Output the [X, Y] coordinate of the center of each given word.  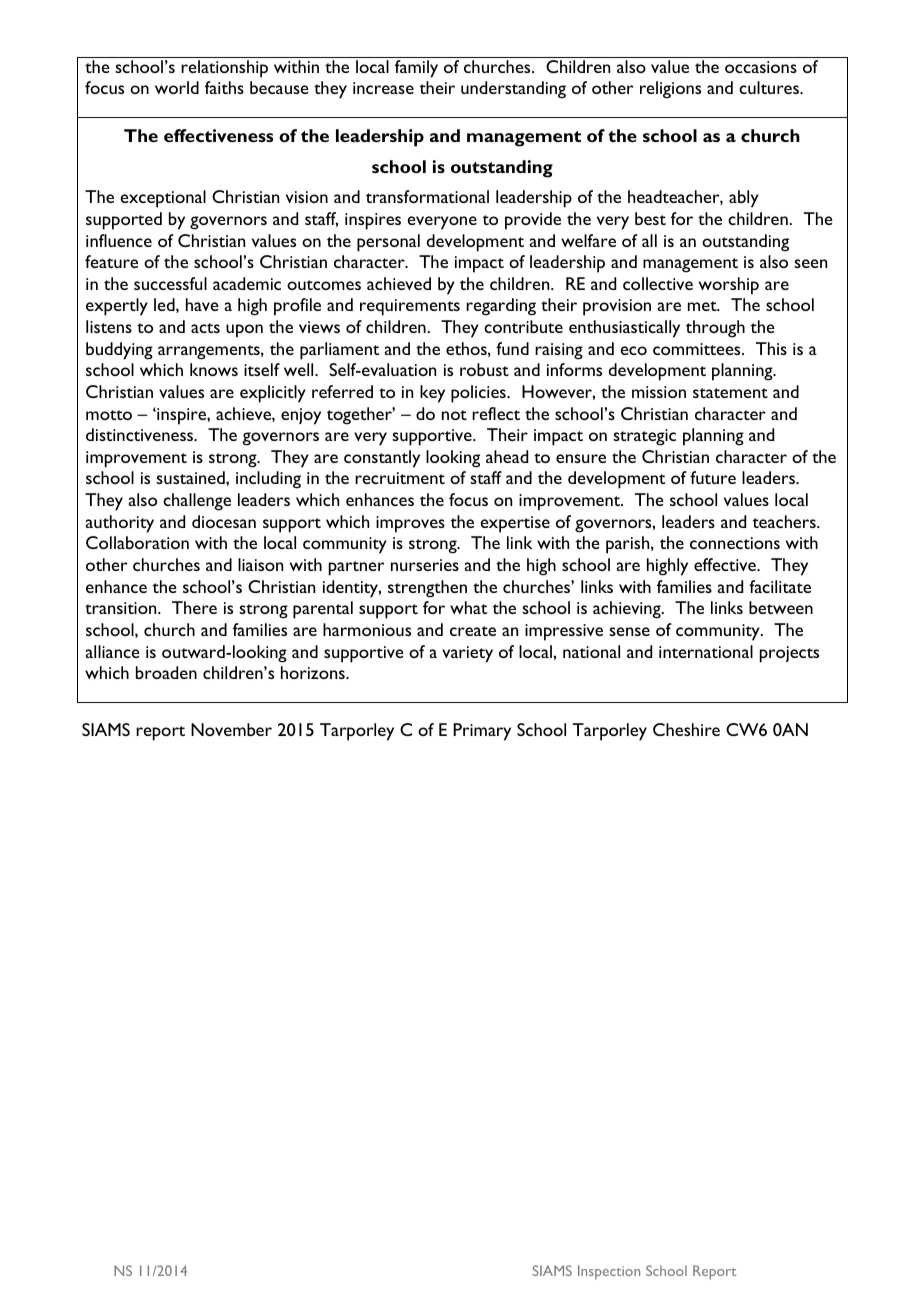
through [715, 329]
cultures [770, 87]
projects [789, 654]
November [231, 729]
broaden [166, 672]
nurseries [425, 565]
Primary [482, 732]
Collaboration [137, 542]
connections [735, 543]
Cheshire [686, 729]
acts [205, 328]
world [177, 87]
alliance [113, 651]
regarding [501, 307]
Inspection [609, 1272]
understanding [513, 90]
